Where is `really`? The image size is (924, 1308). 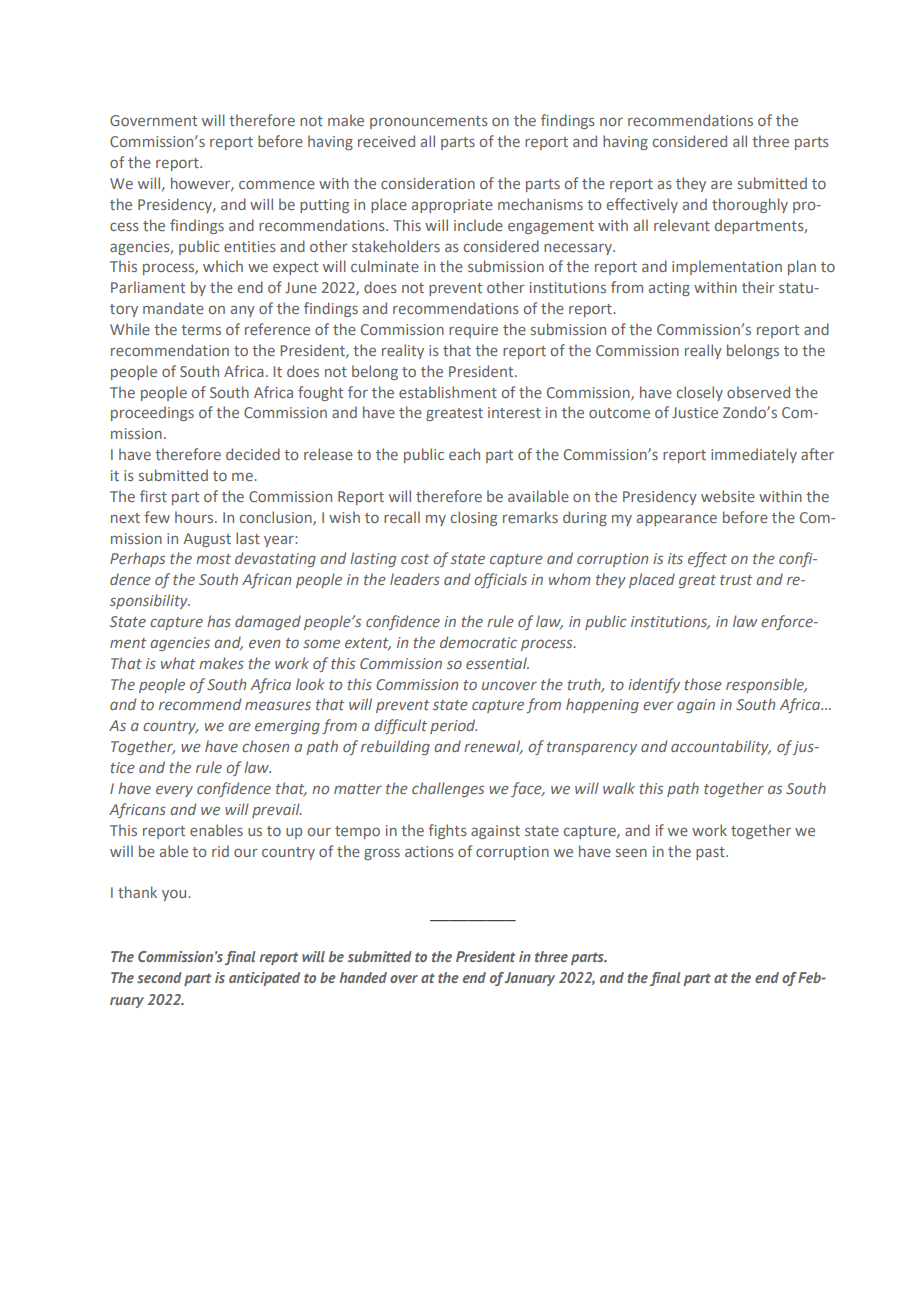 really is located at coordinates (703, 351).
